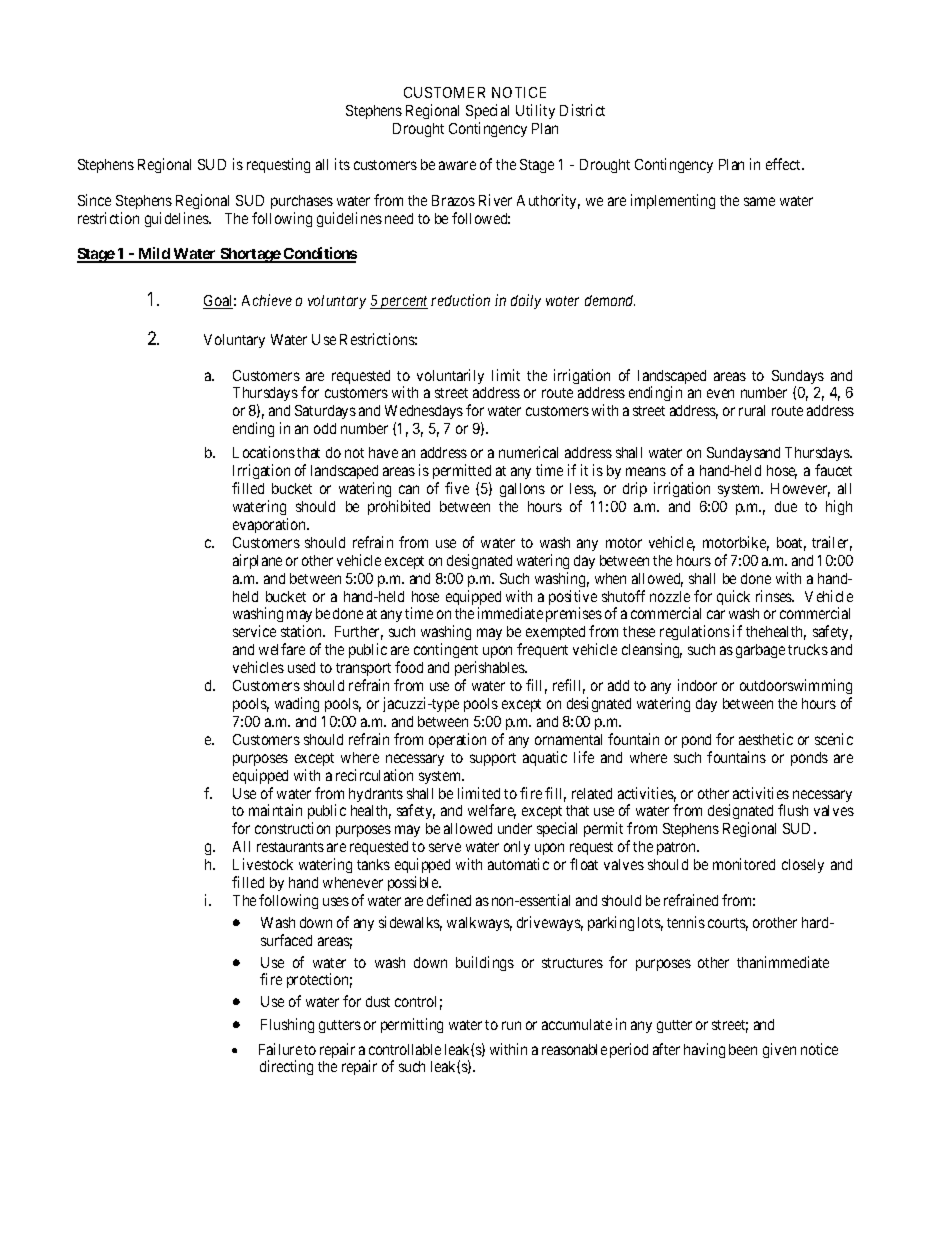 Image resolution: width=952 pixels, height=1233 pixels. What do you see at coordinates (720, 393) in the document?
I see `even` at bounding box center [720, 393].
